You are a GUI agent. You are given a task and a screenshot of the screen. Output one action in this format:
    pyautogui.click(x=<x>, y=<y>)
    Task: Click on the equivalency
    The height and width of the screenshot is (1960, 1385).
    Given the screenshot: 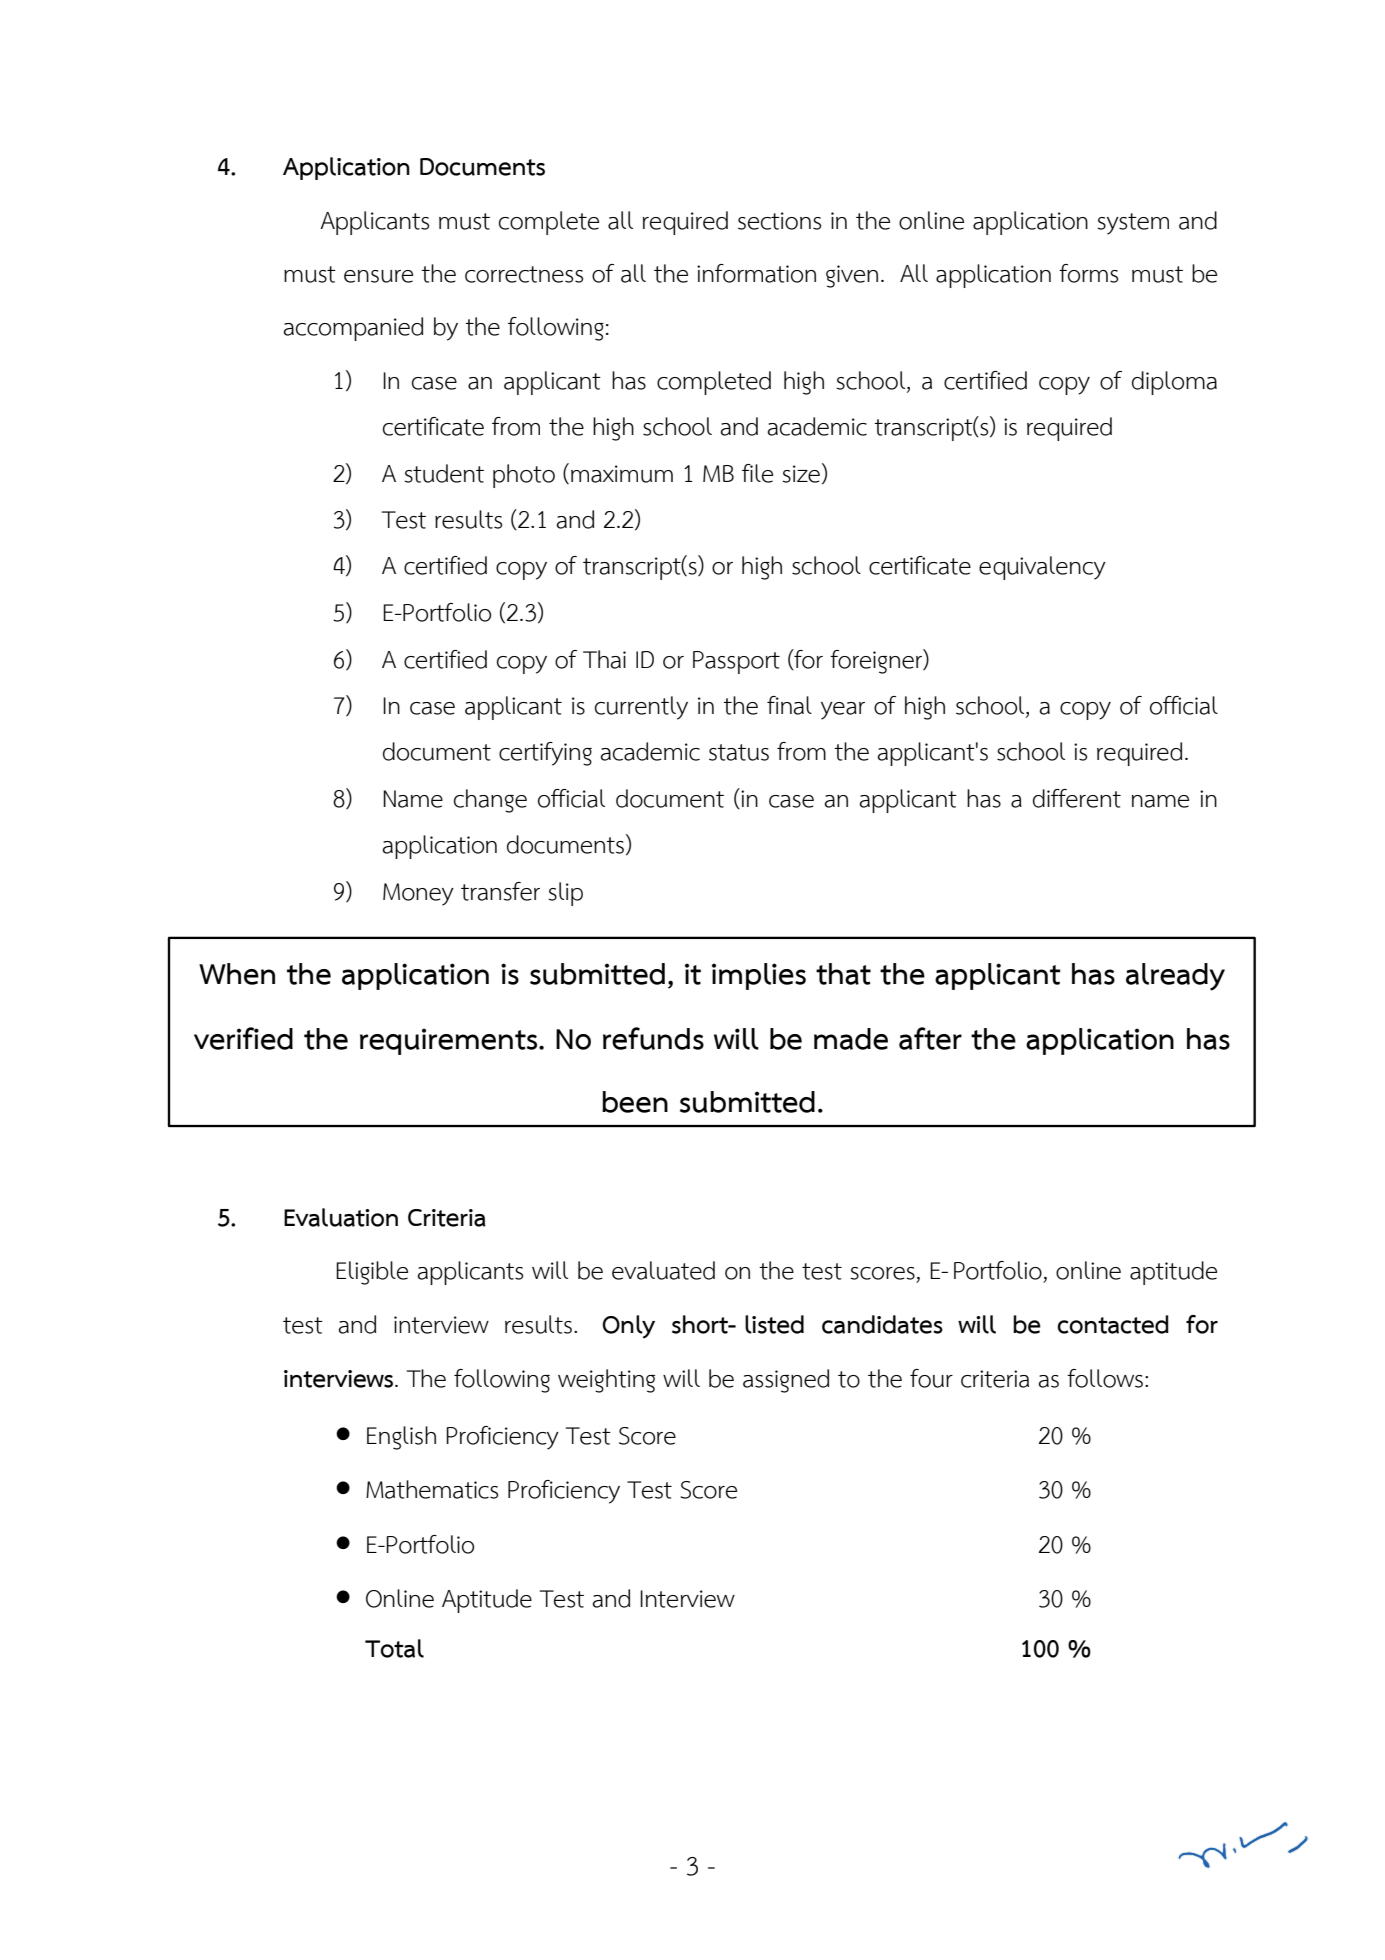 What is the action you would take?
    pyautogui.click(x=1042, y=568)
